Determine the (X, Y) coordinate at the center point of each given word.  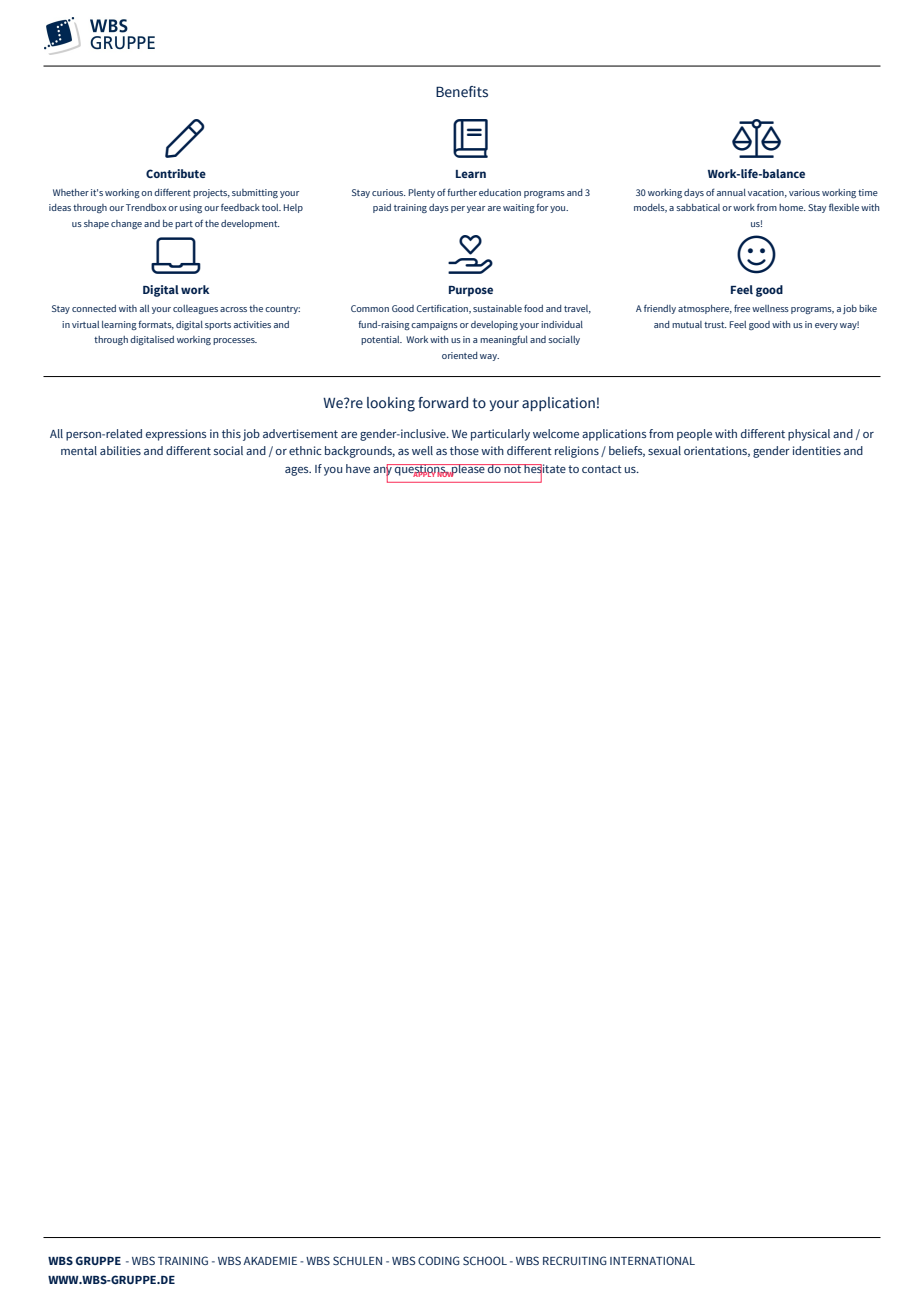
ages (298, 471)
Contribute (176, 173)
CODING (439, 1260)
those (464, 450)
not (513, 468)
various (804, 192)
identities (817, 450)
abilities (120, 450)
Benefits (462, 92)
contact (602, 469)
